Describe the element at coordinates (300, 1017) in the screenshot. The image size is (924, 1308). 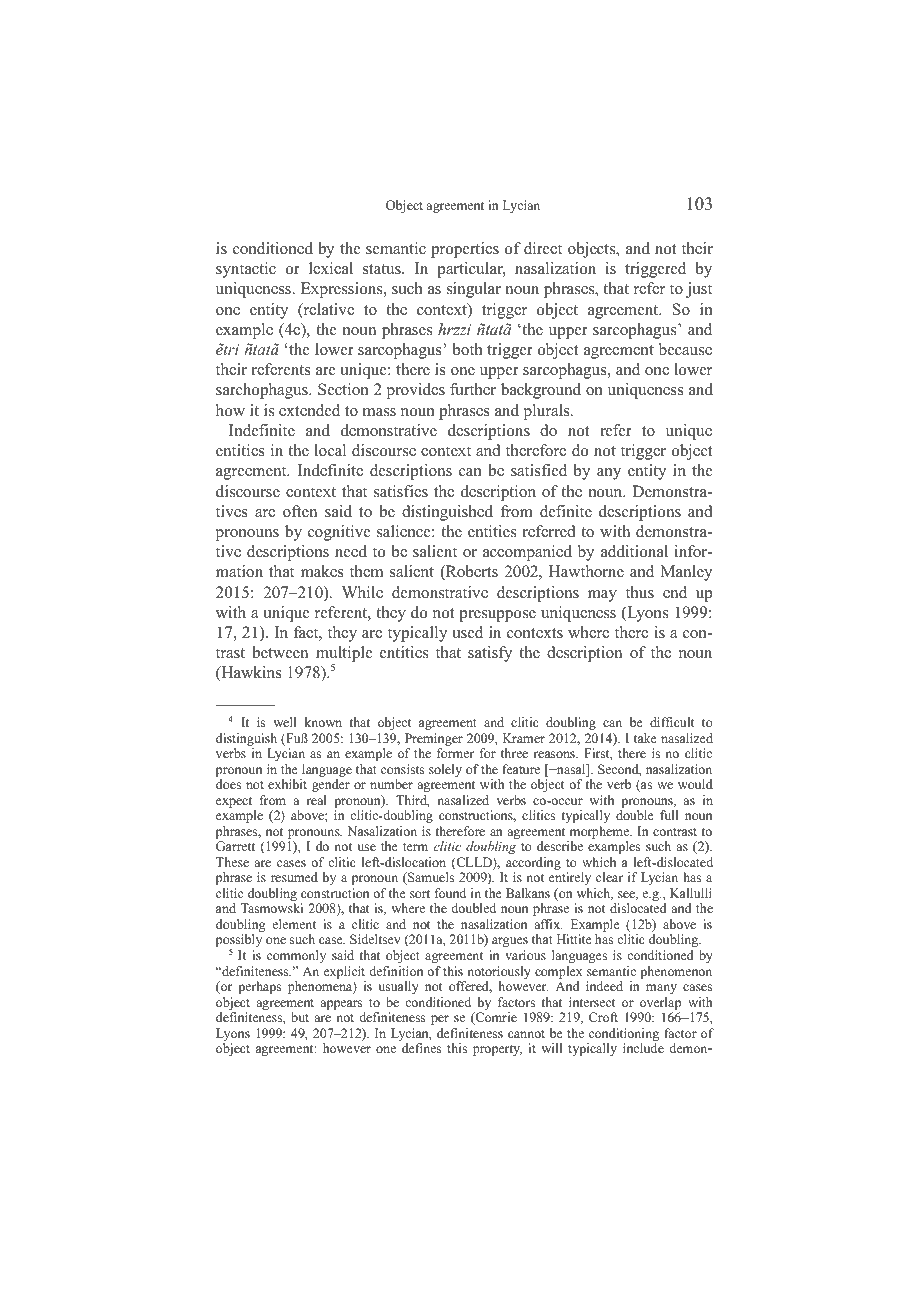
I see `but` at that location.
